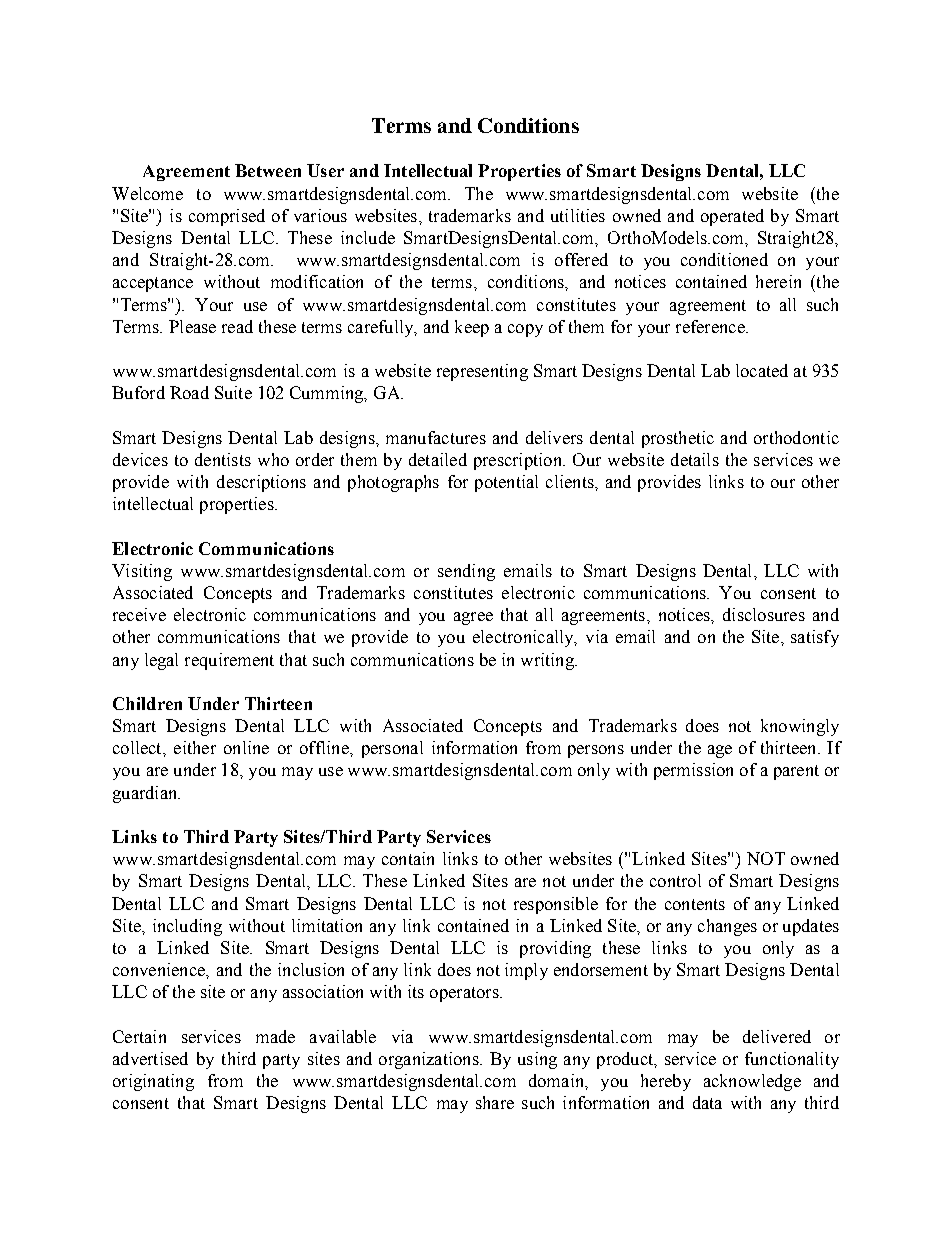 The height and width of the page is (1233, 952). Describe the element at coordinates (495, 1102) in the page. I see `share` at that location.
